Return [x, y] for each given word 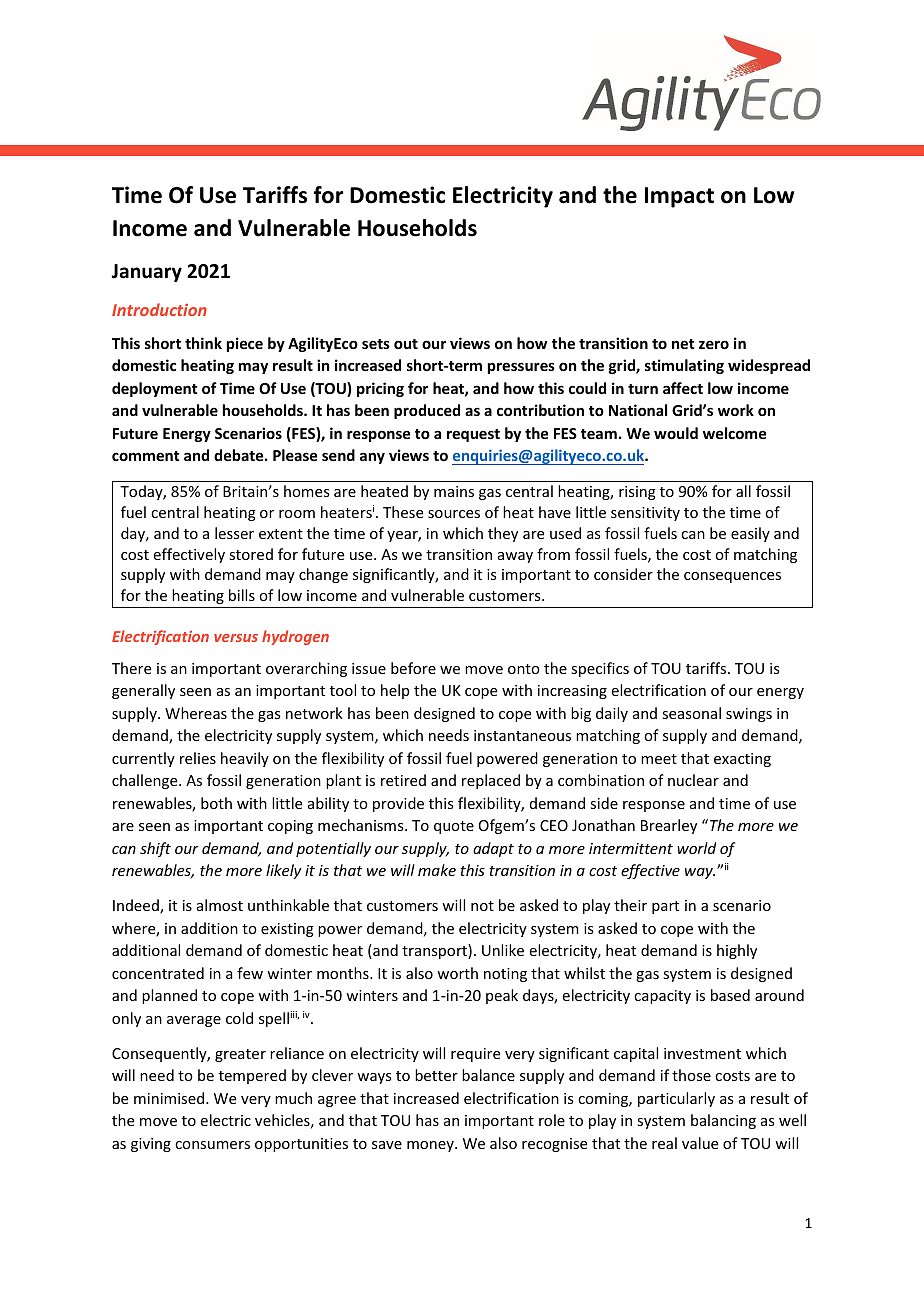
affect [683, 388]
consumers [212, 1145]
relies [198, 758]
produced [427, 411]
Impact [679, 197]
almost [220, 905]
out [406, 344]
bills [242, 595]
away [515, 557]
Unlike [503, 950]
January [146, 273]
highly [737, 951]
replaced [491, 781]
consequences [732, 577]
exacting [742, 760]
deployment [154, 389]
